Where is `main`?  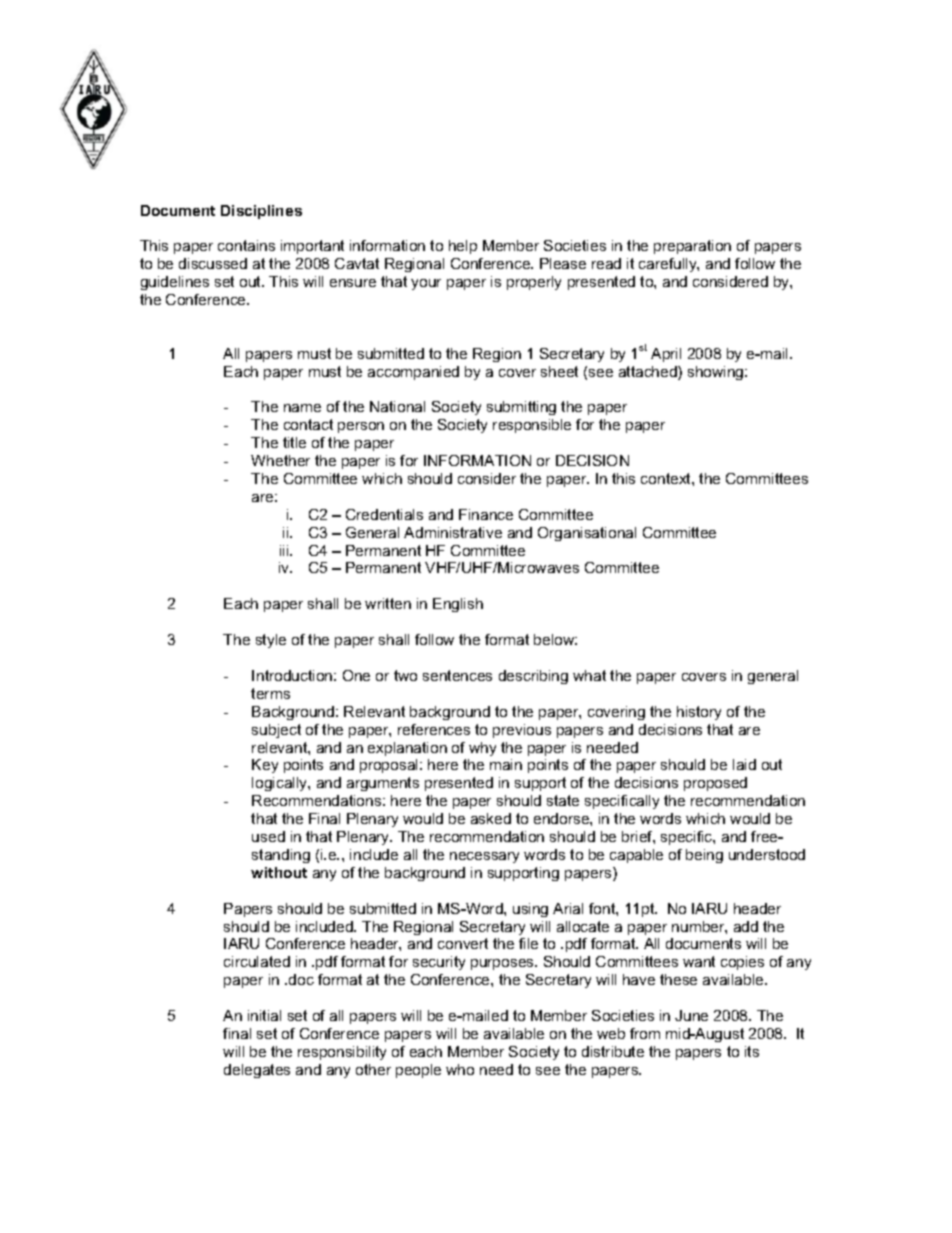 main is located at coordinates (506, 764).
